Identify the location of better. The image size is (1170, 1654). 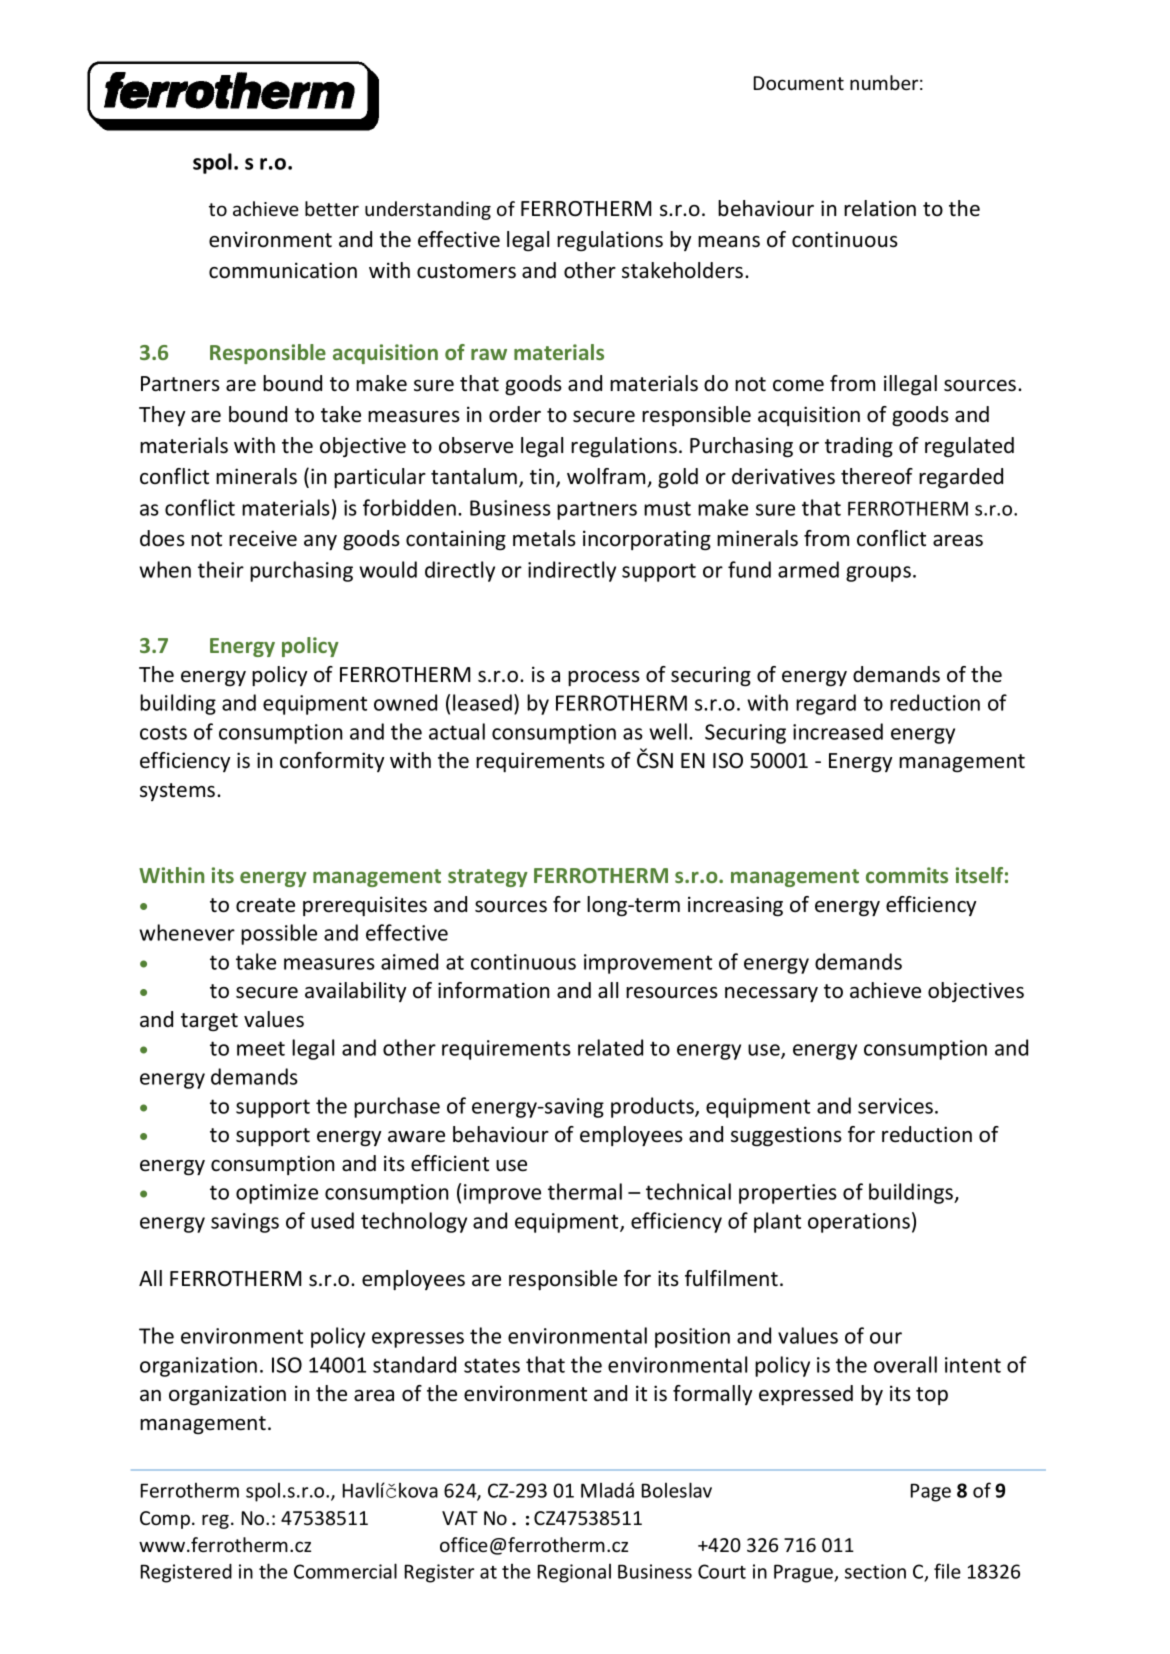
(332, 208).
